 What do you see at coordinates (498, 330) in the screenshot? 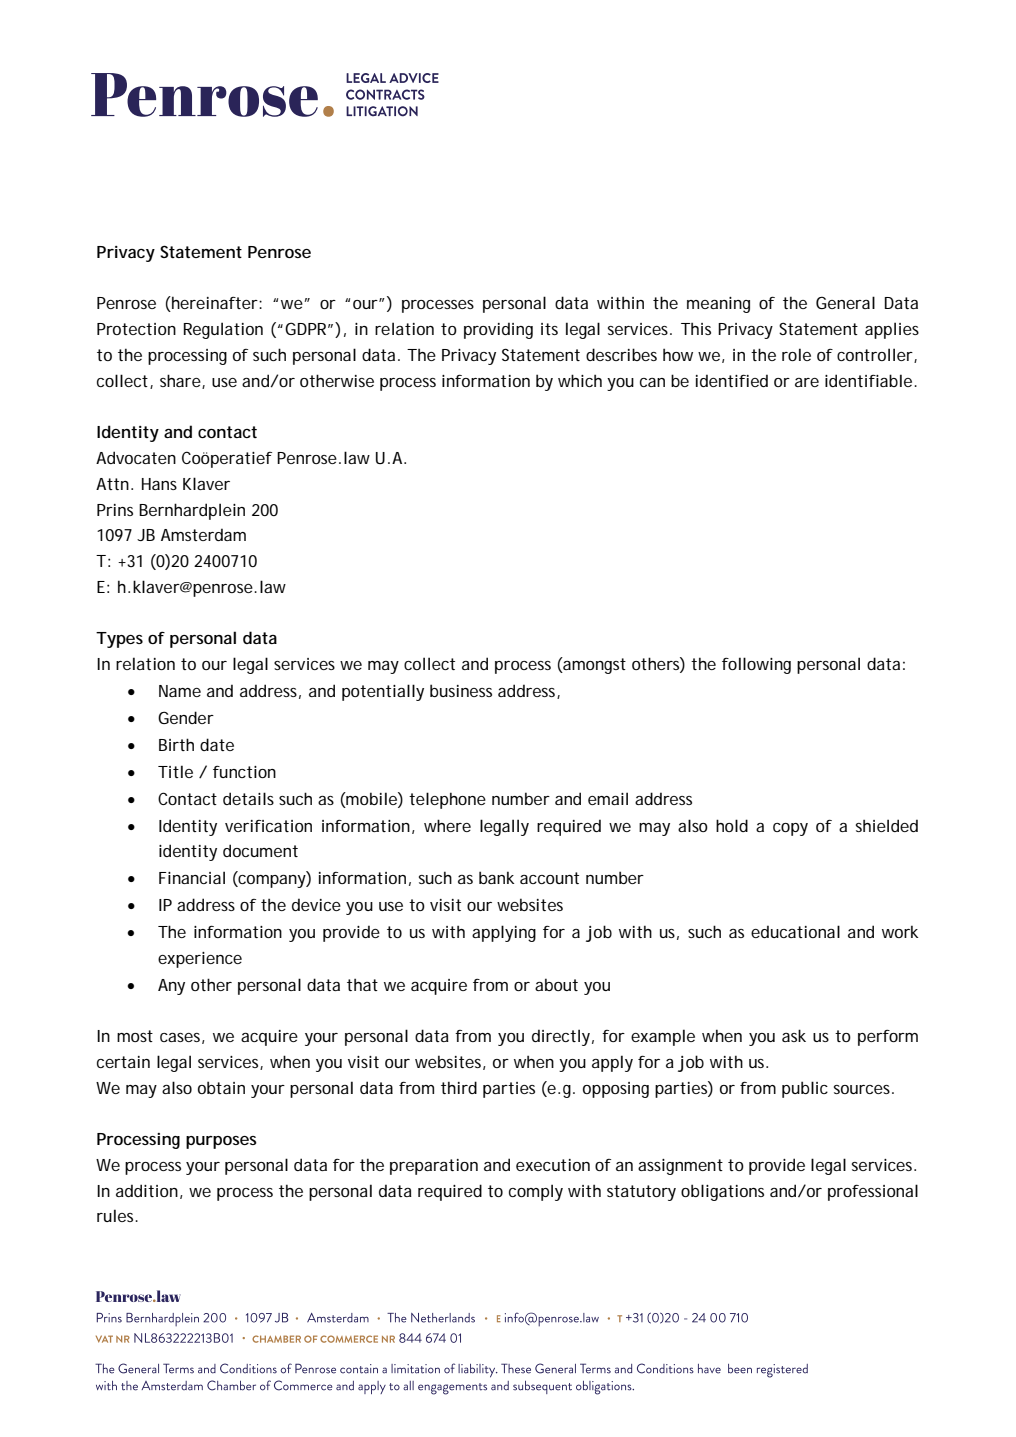
I see `providing` at bounding box center [498, 330].
